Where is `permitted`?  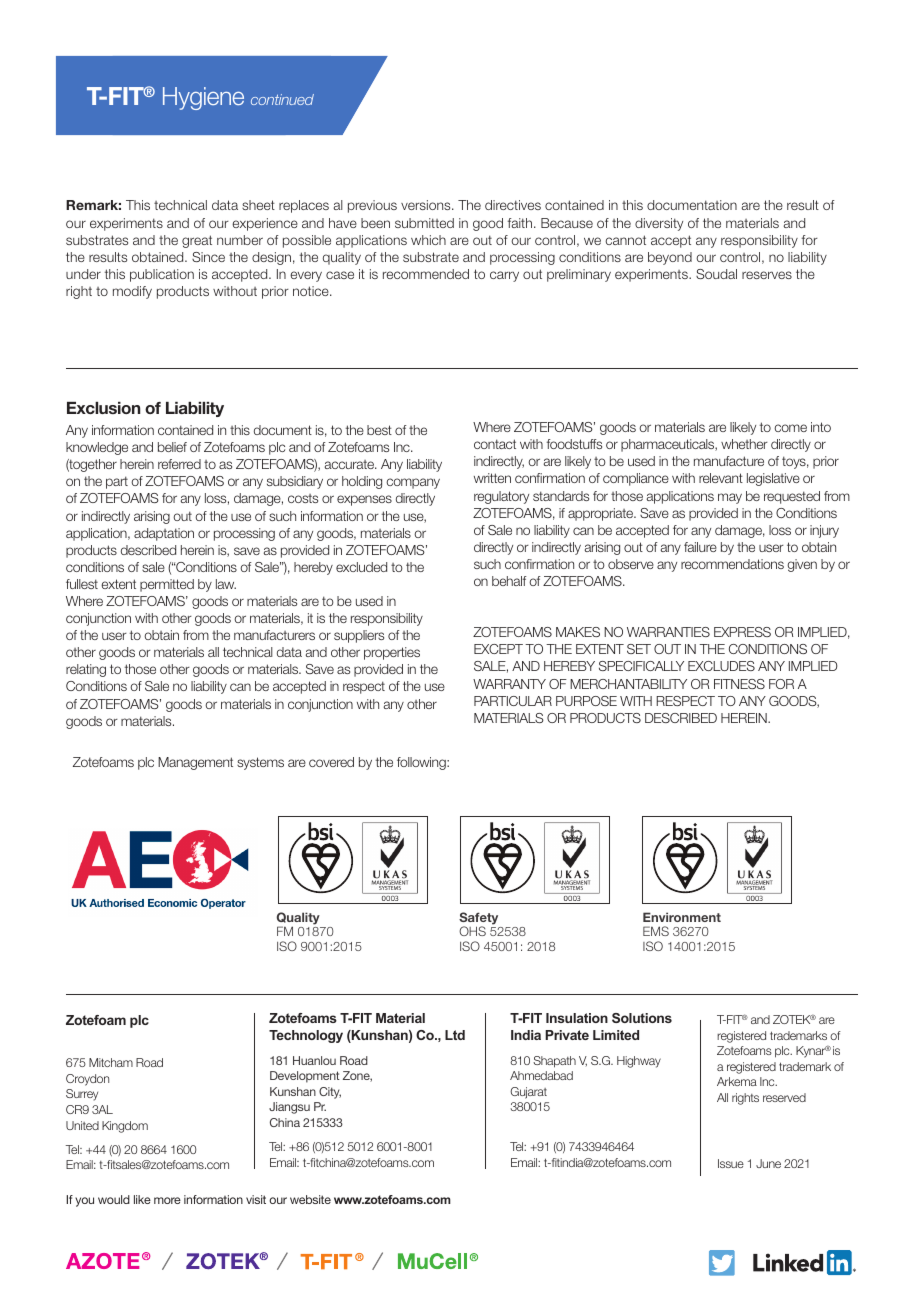
permitted is located at coordinates (167, 585).
